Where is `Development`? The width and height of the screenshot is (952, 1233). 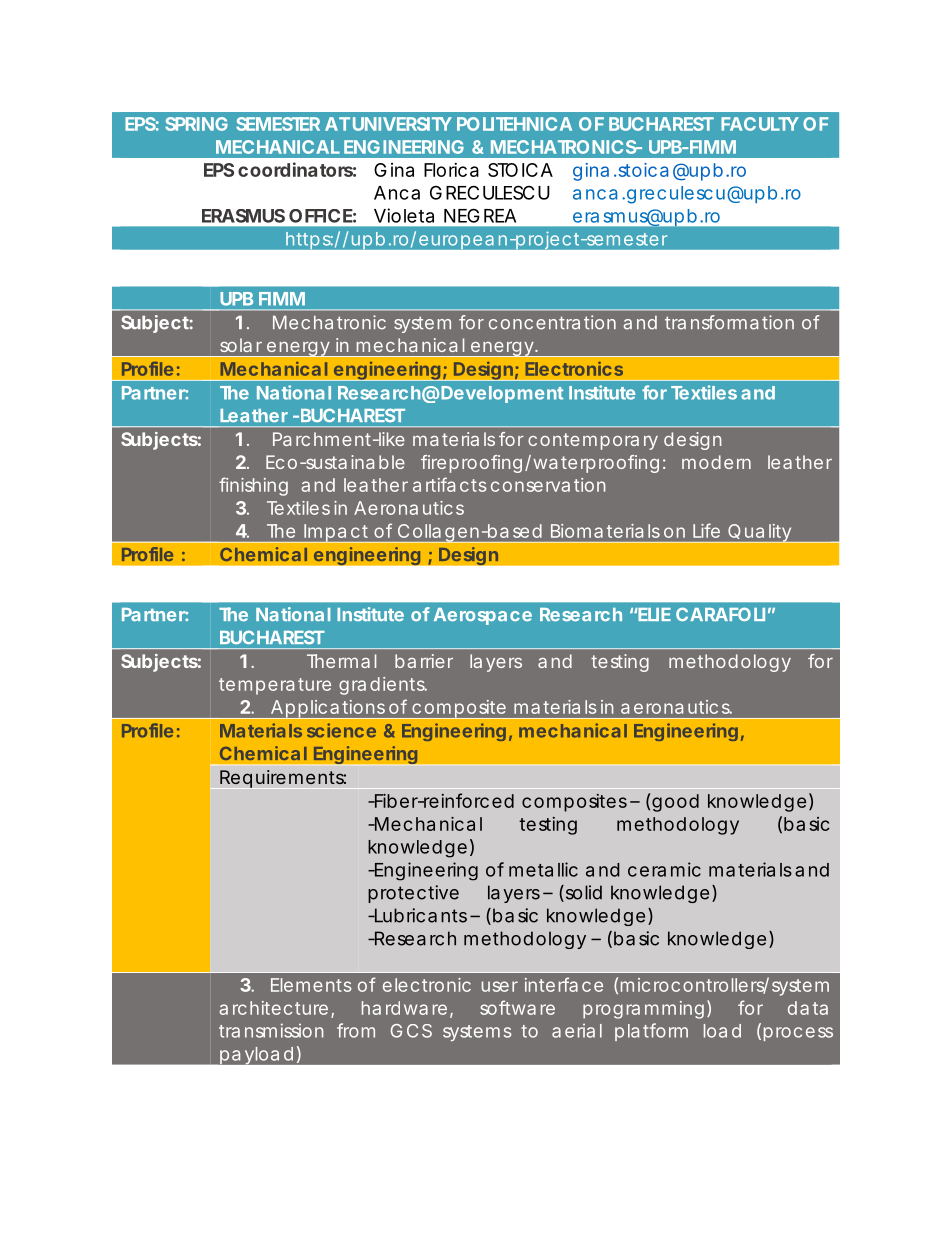 Development is located at coordinates (502, 394).
